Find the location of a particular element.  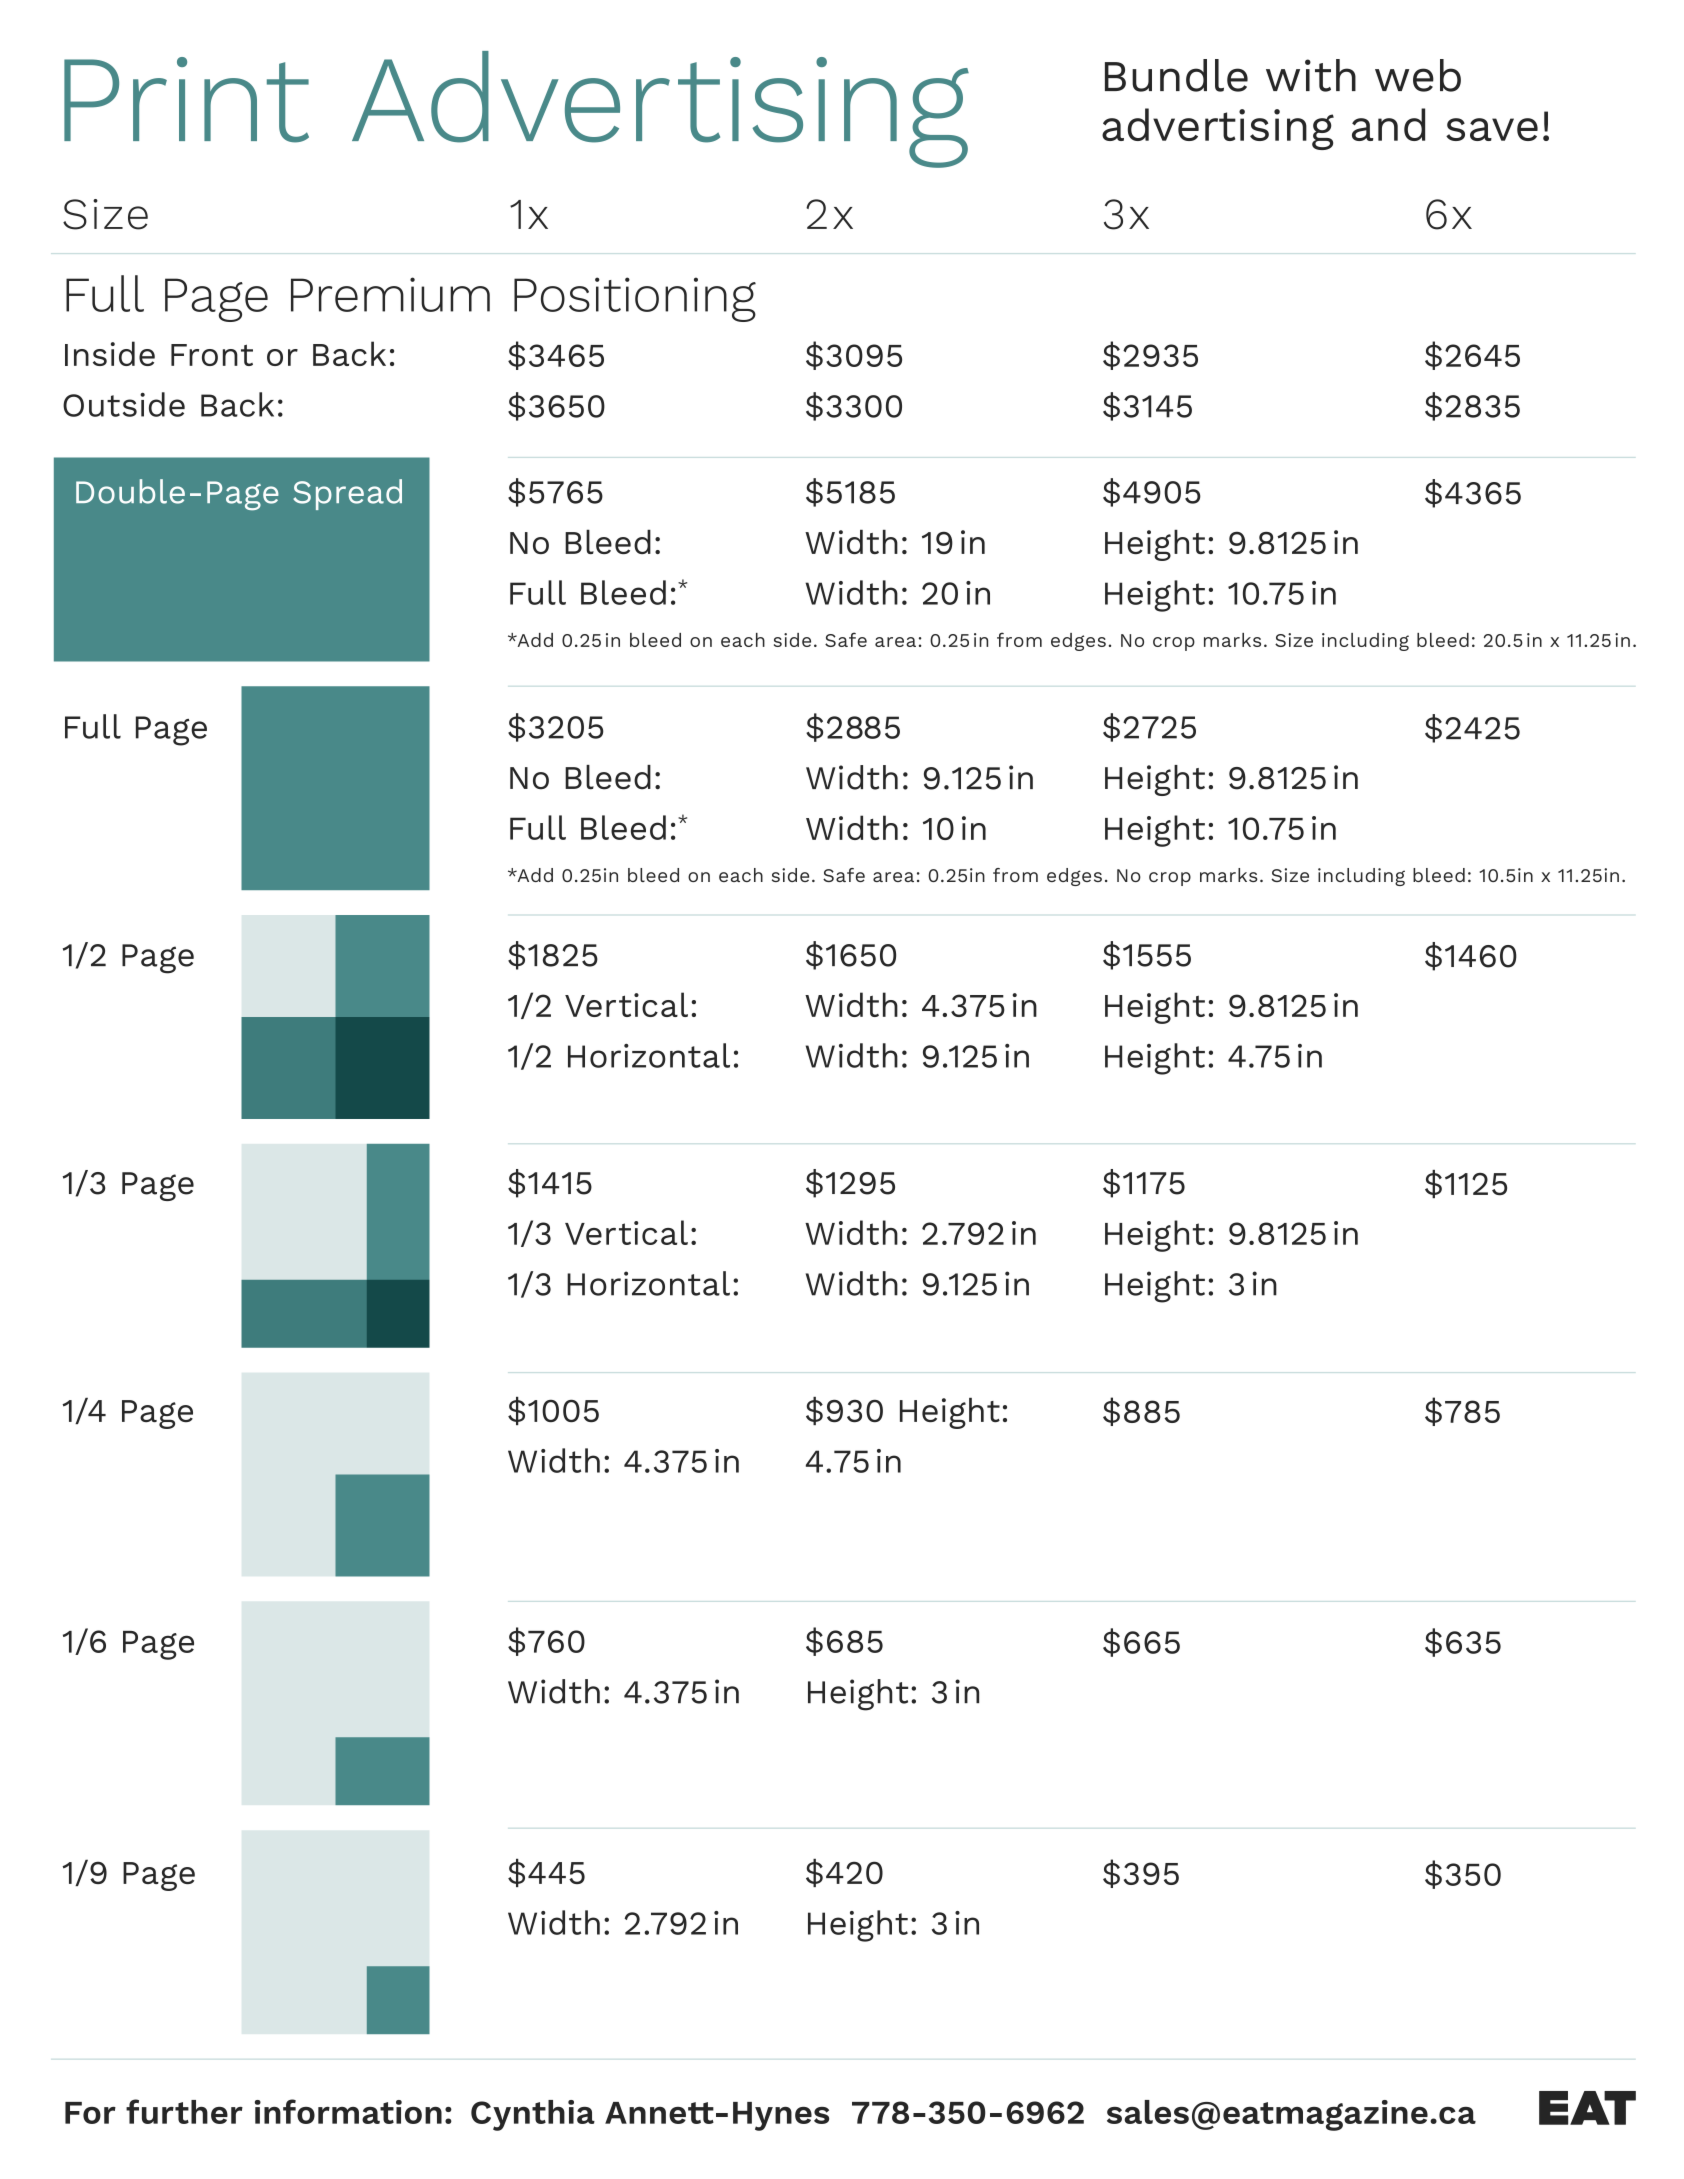

Positioning is located at coordinates (635, 299).
